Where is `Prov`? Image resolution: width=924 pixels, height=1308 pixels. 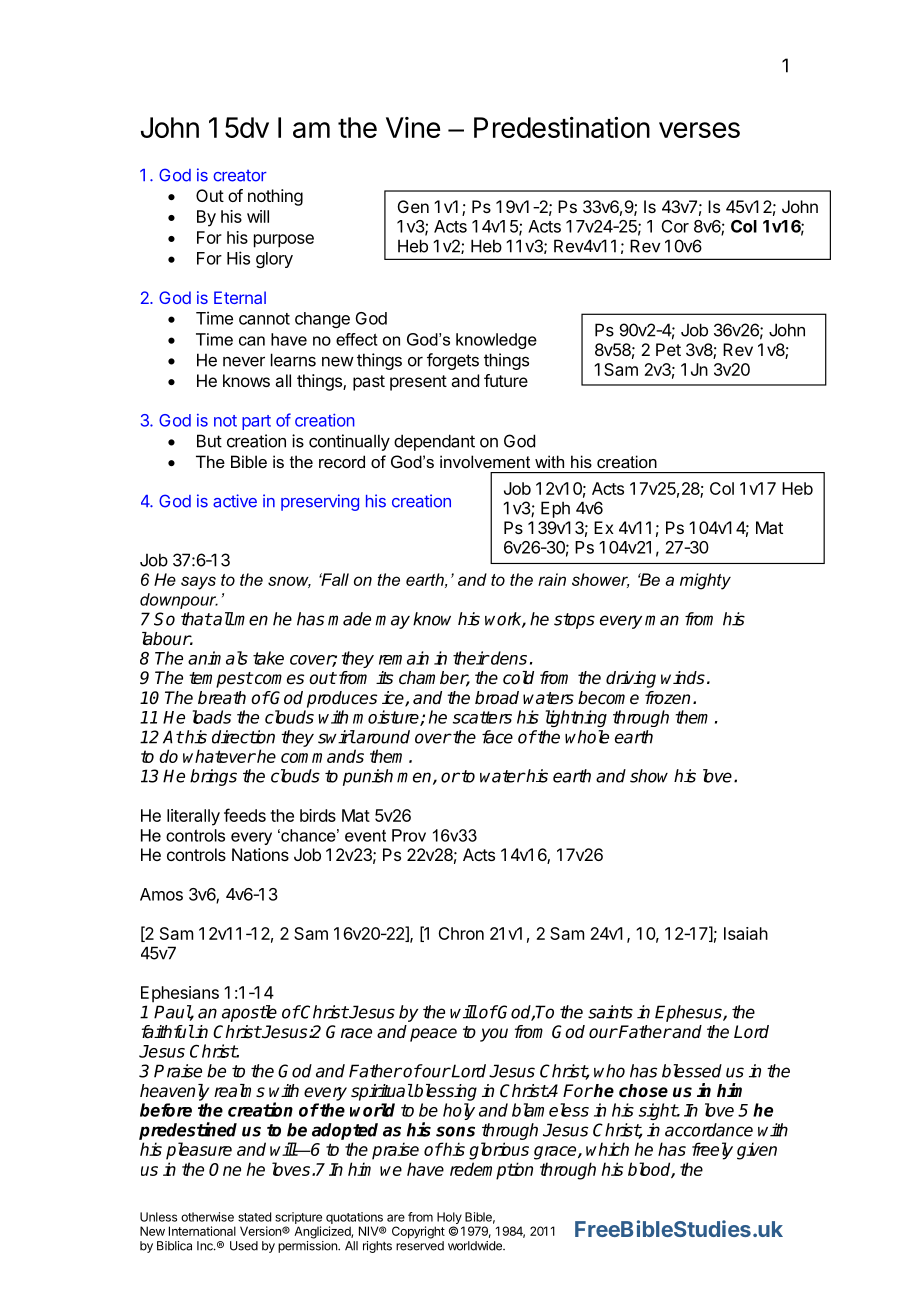
Prov is located at coordinates (409, 835).
